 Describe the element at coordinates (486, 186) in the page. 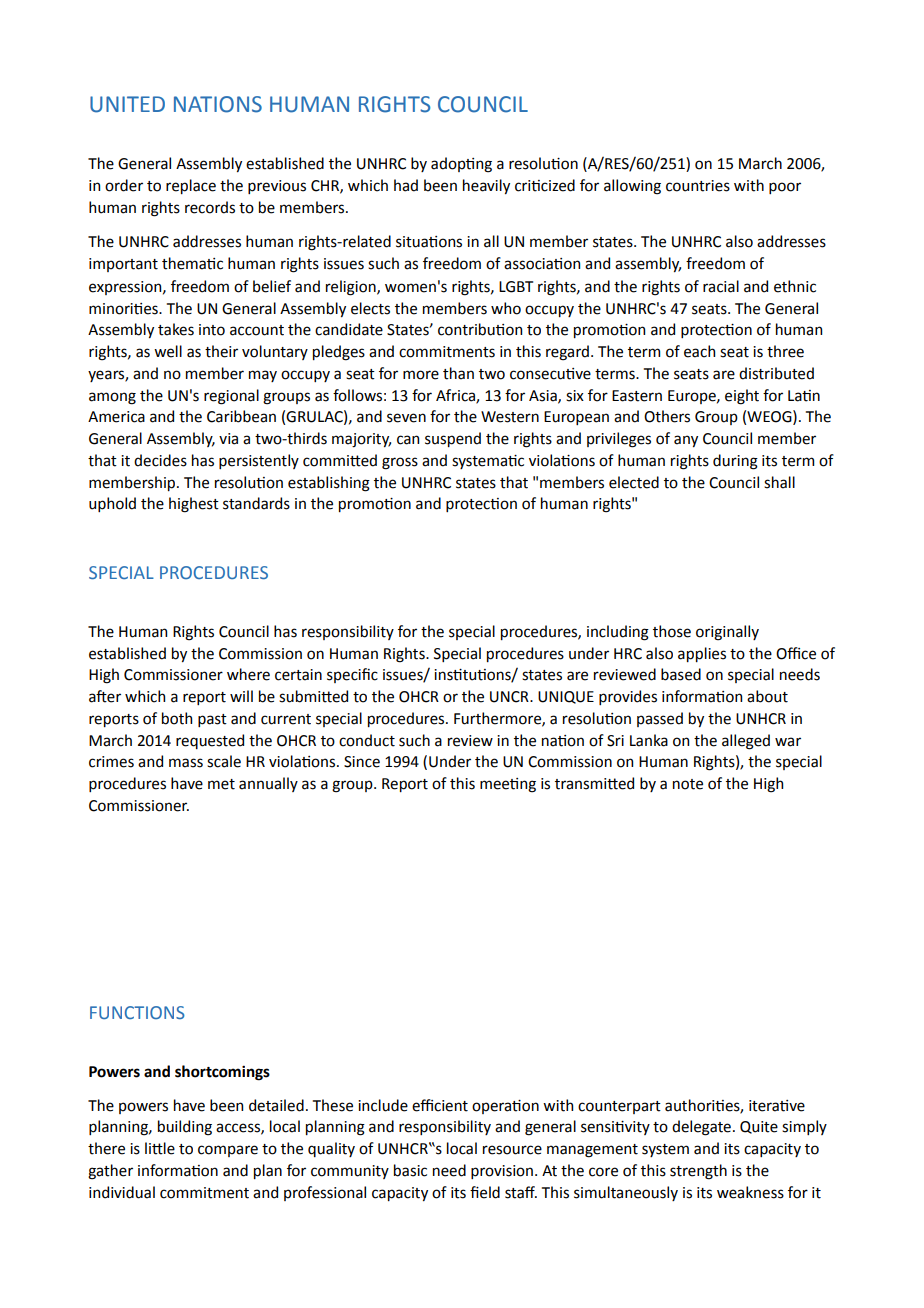

I see `heavily` at that location.
